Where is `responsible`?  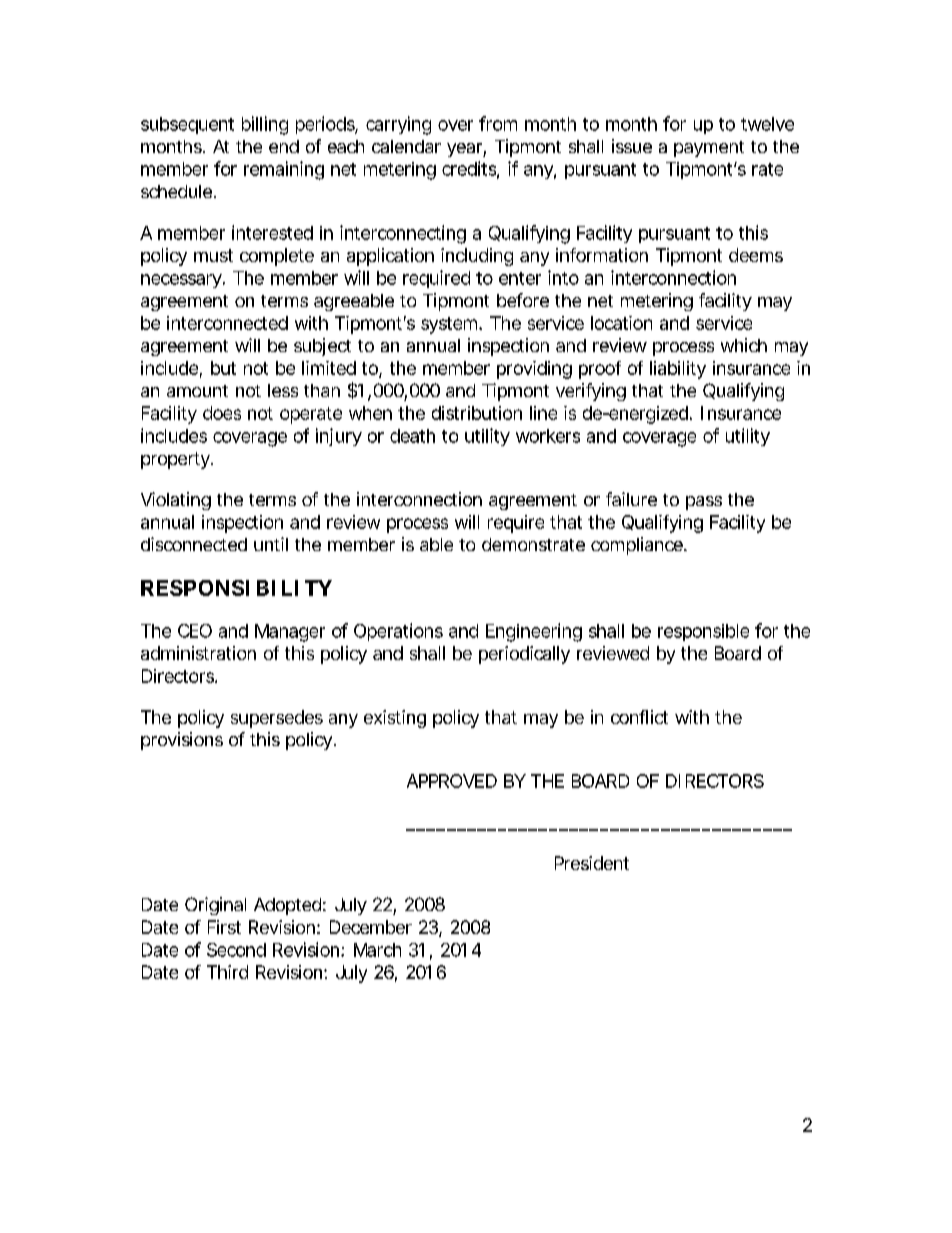
responsible is located at coordinates (703, 632).
